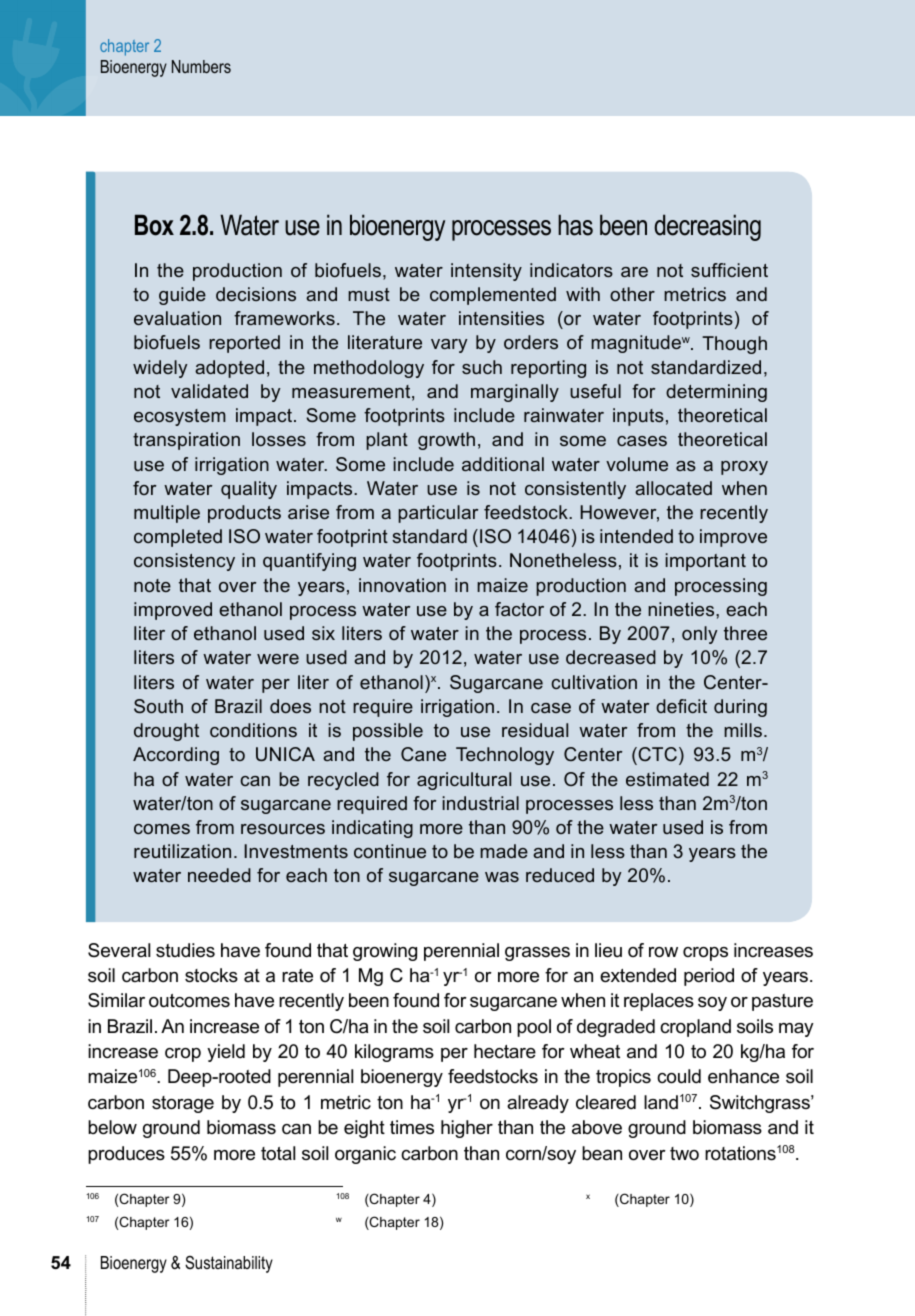 The image size is (915, 1316). I want to click on transpiration, so click(186, 441).
